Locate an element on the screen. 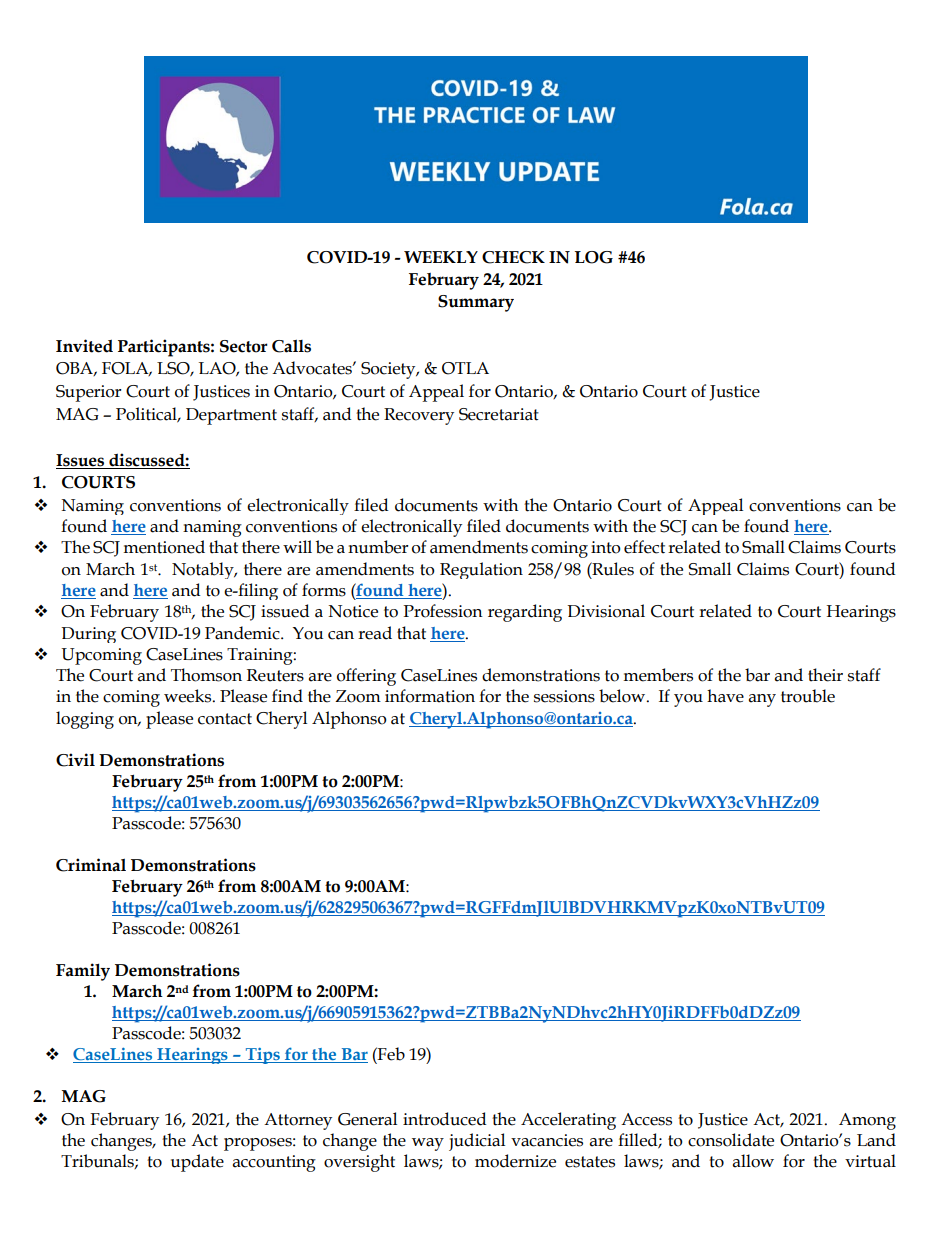 This screenshot has height=1233, width=952. weeks is located at coordinates (189, 696).
